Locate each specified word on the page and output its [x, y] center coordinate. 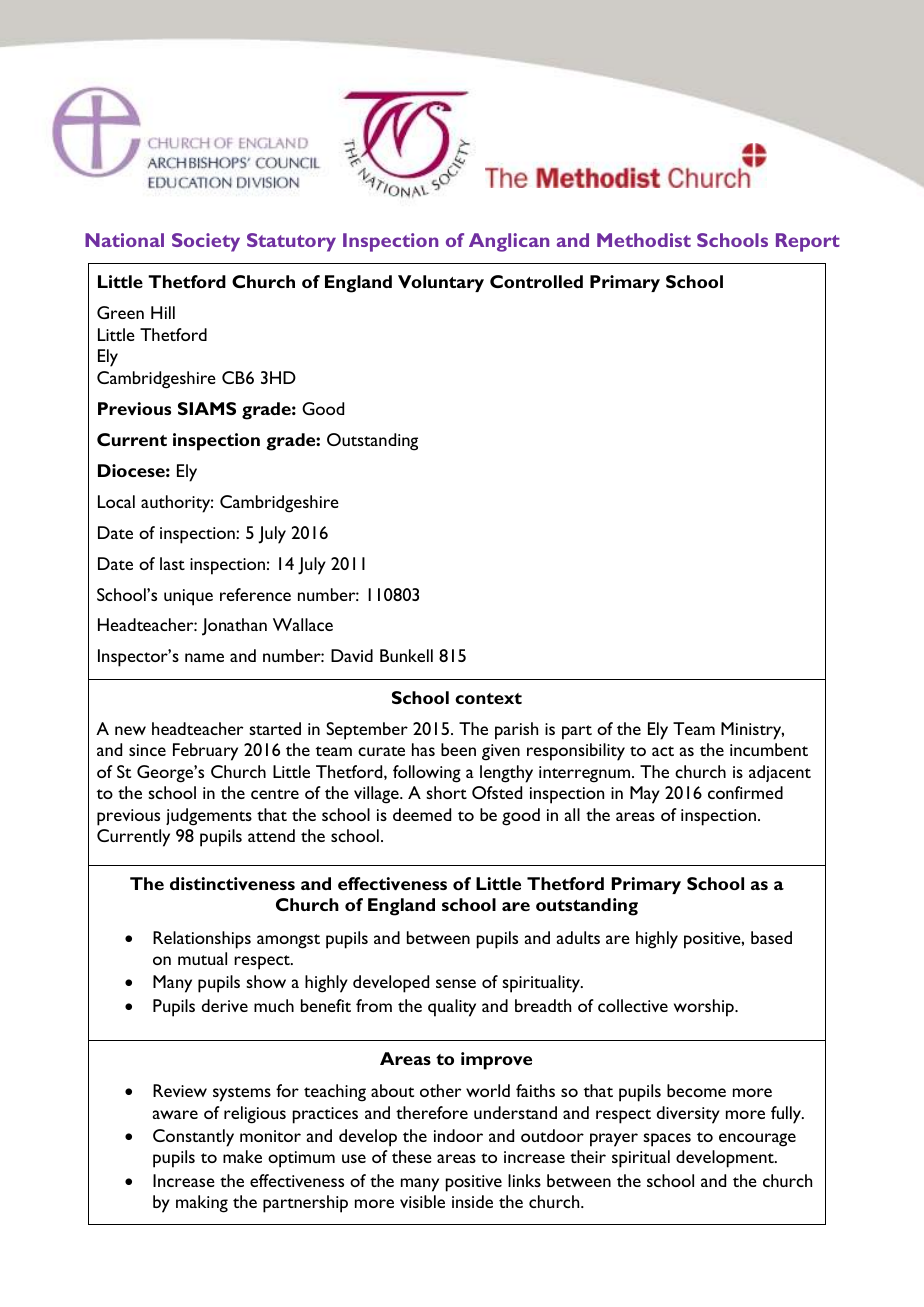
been [458, 749]
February [205, 752]
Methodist [644, 240]
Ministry [752, 731]
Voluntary [441, 283]
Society [206, 242]
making [202, 1204]
